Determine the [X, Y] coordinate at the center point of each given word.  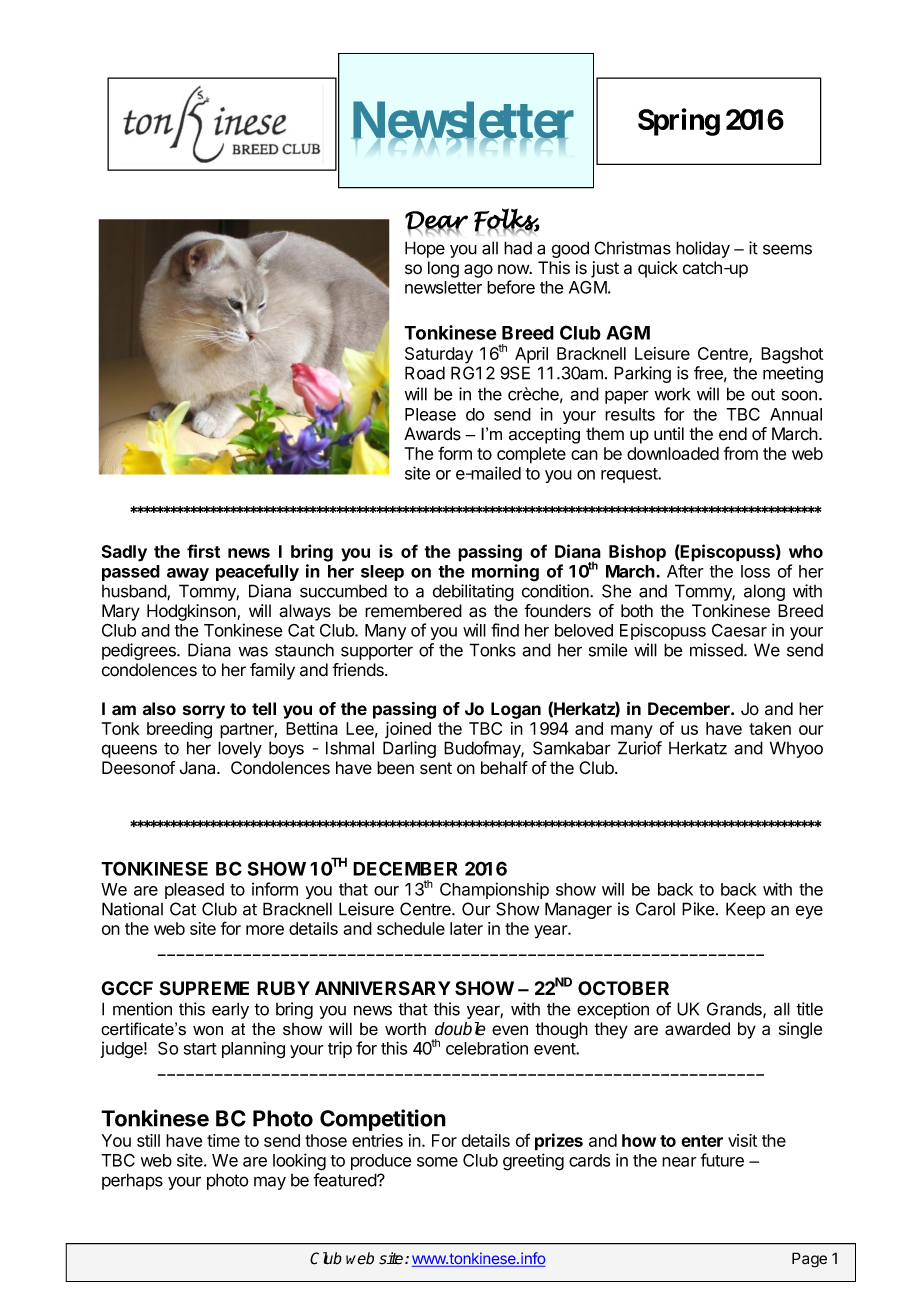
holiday [703, 249]
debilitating [473, 592]
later [466, 928]
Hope [425, 249]
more [265, 930]
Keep [745, 910]
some [437, 1162]
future [722, 1160]
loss [755, 571]
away [188, 574]
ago [478, 271]
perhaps [132, 1181]
